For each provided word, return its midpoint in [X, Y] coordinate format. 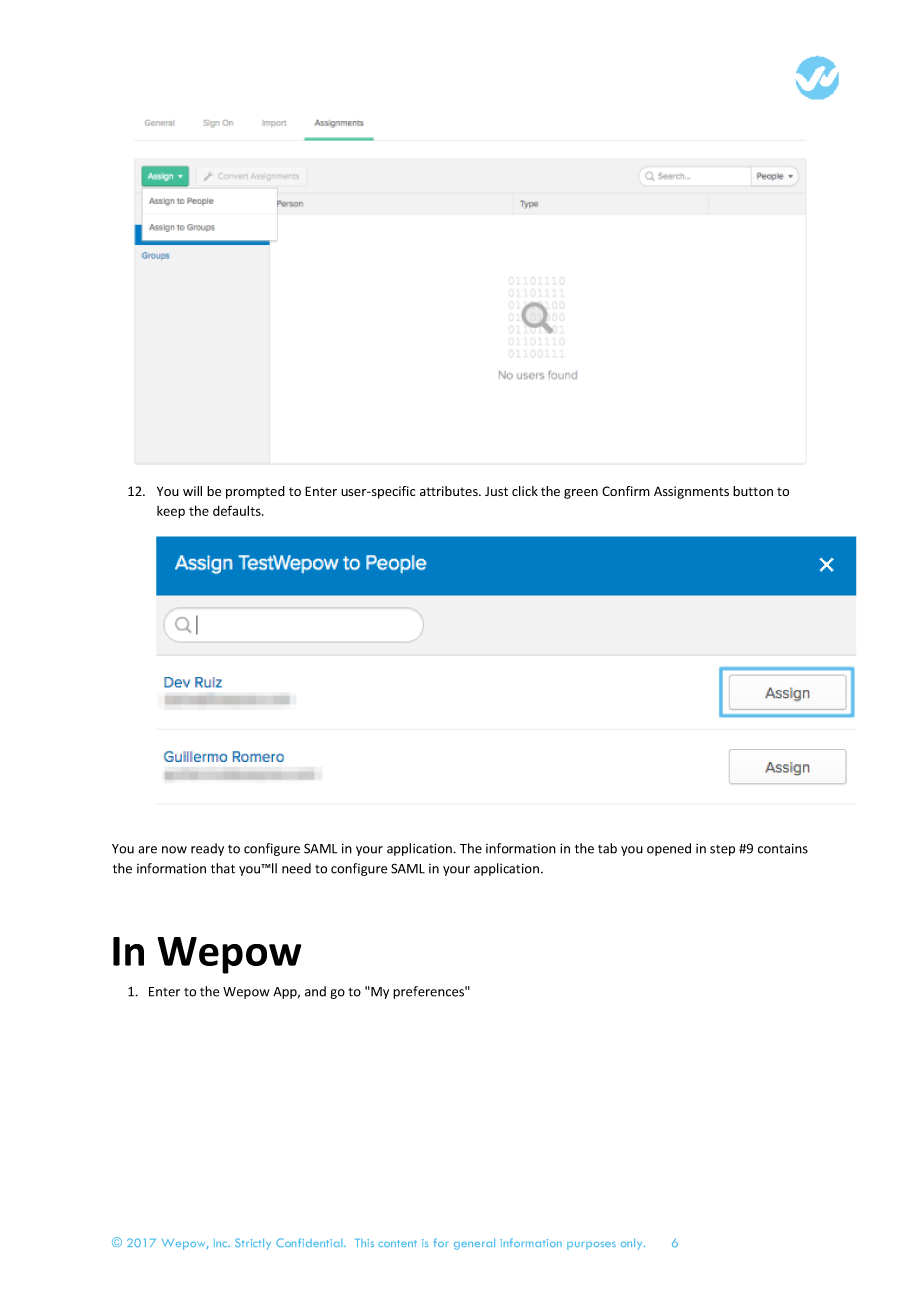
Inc [222, 1243]
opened [669, 849]
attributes [450, 491]
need [296, 868]
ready [207, 849]
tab [607, 848]
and [315, 991]
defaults [238, 510]
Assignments [691, 492]
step [722, 850]
